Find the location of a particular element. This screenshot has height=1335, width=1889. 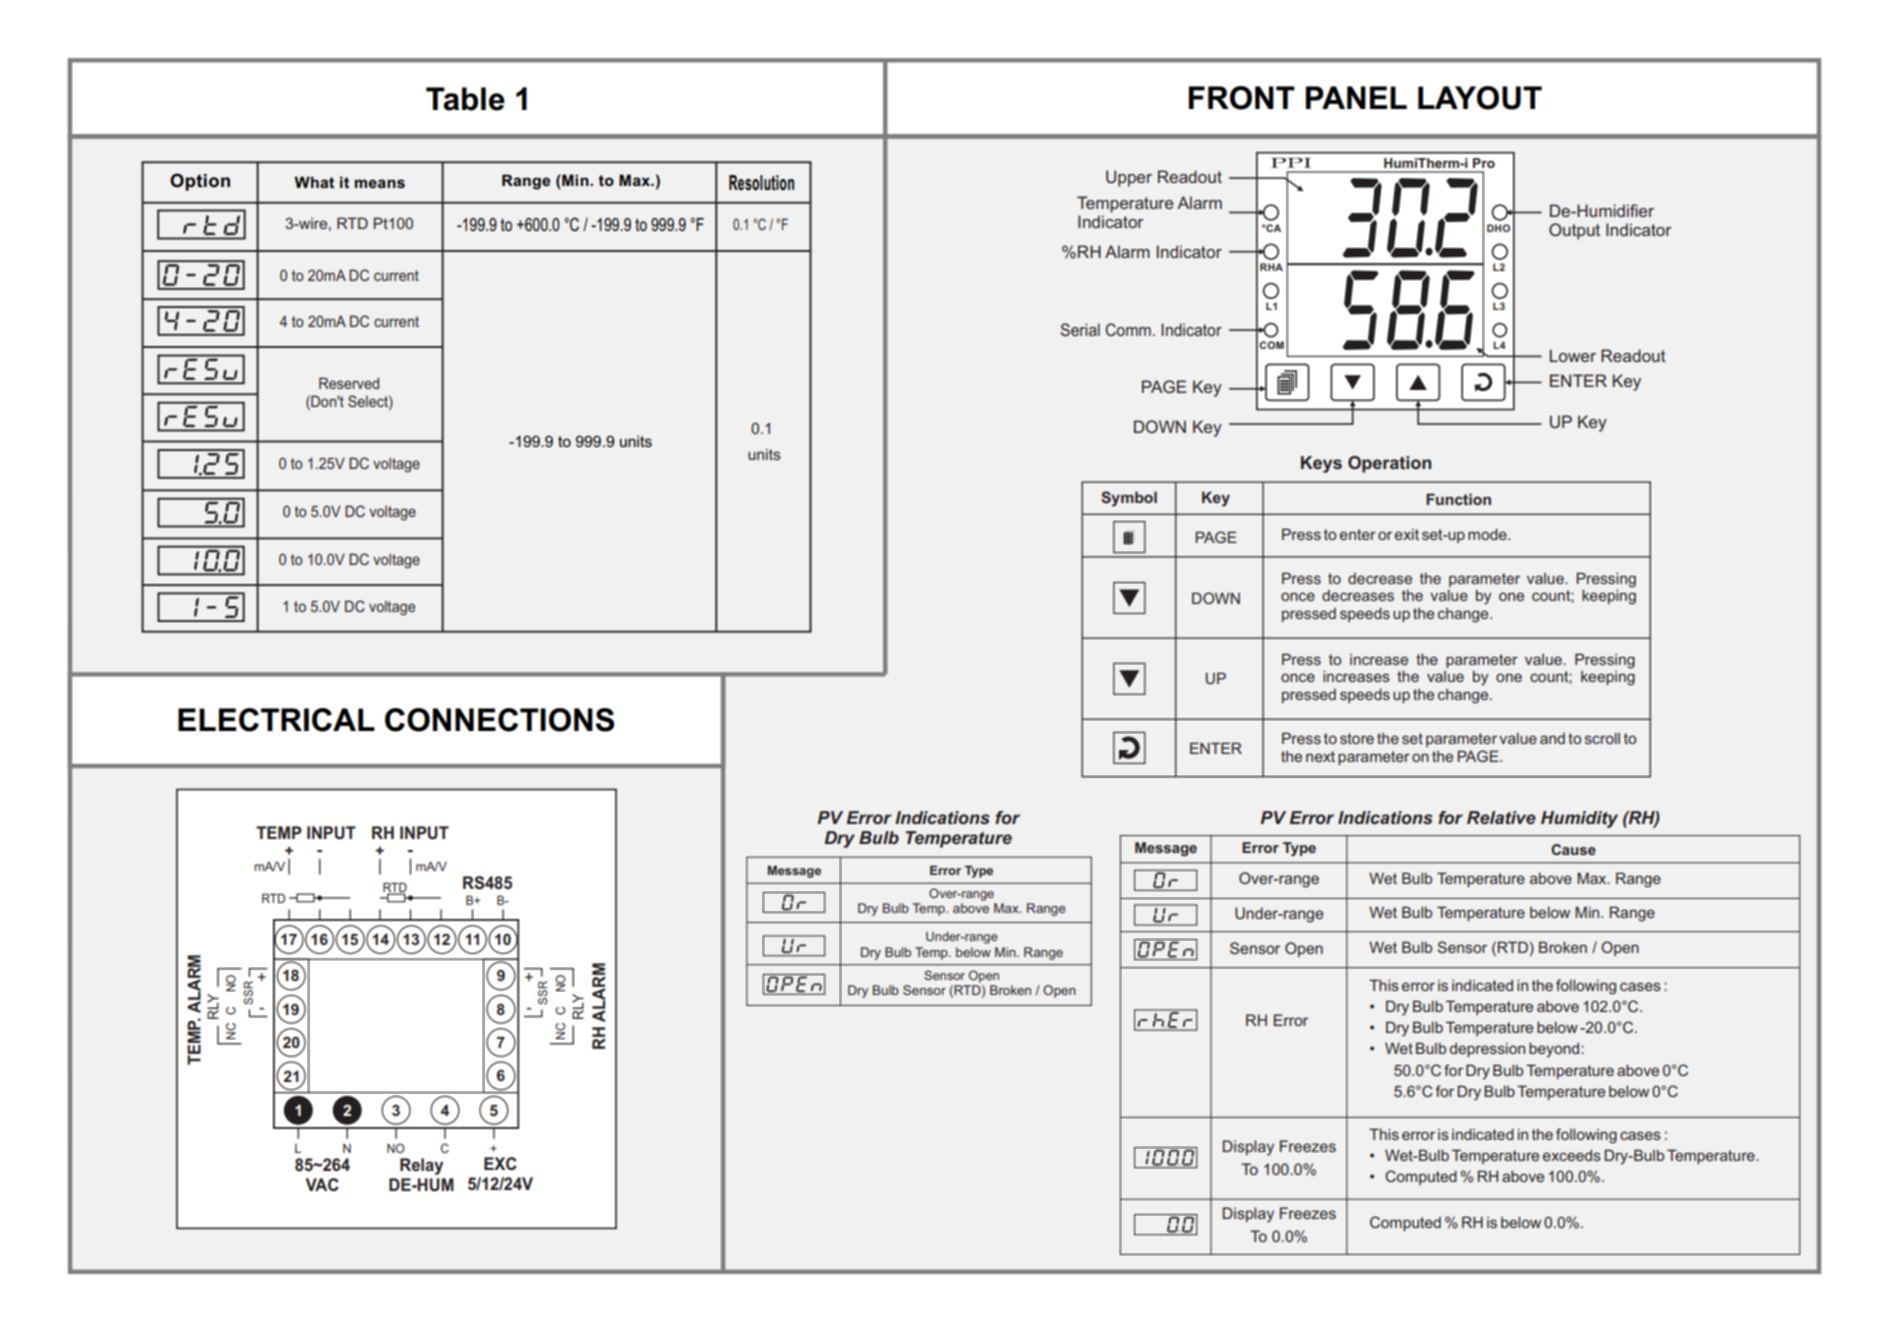

exceeds is located at coordinates (1572, 1155).
